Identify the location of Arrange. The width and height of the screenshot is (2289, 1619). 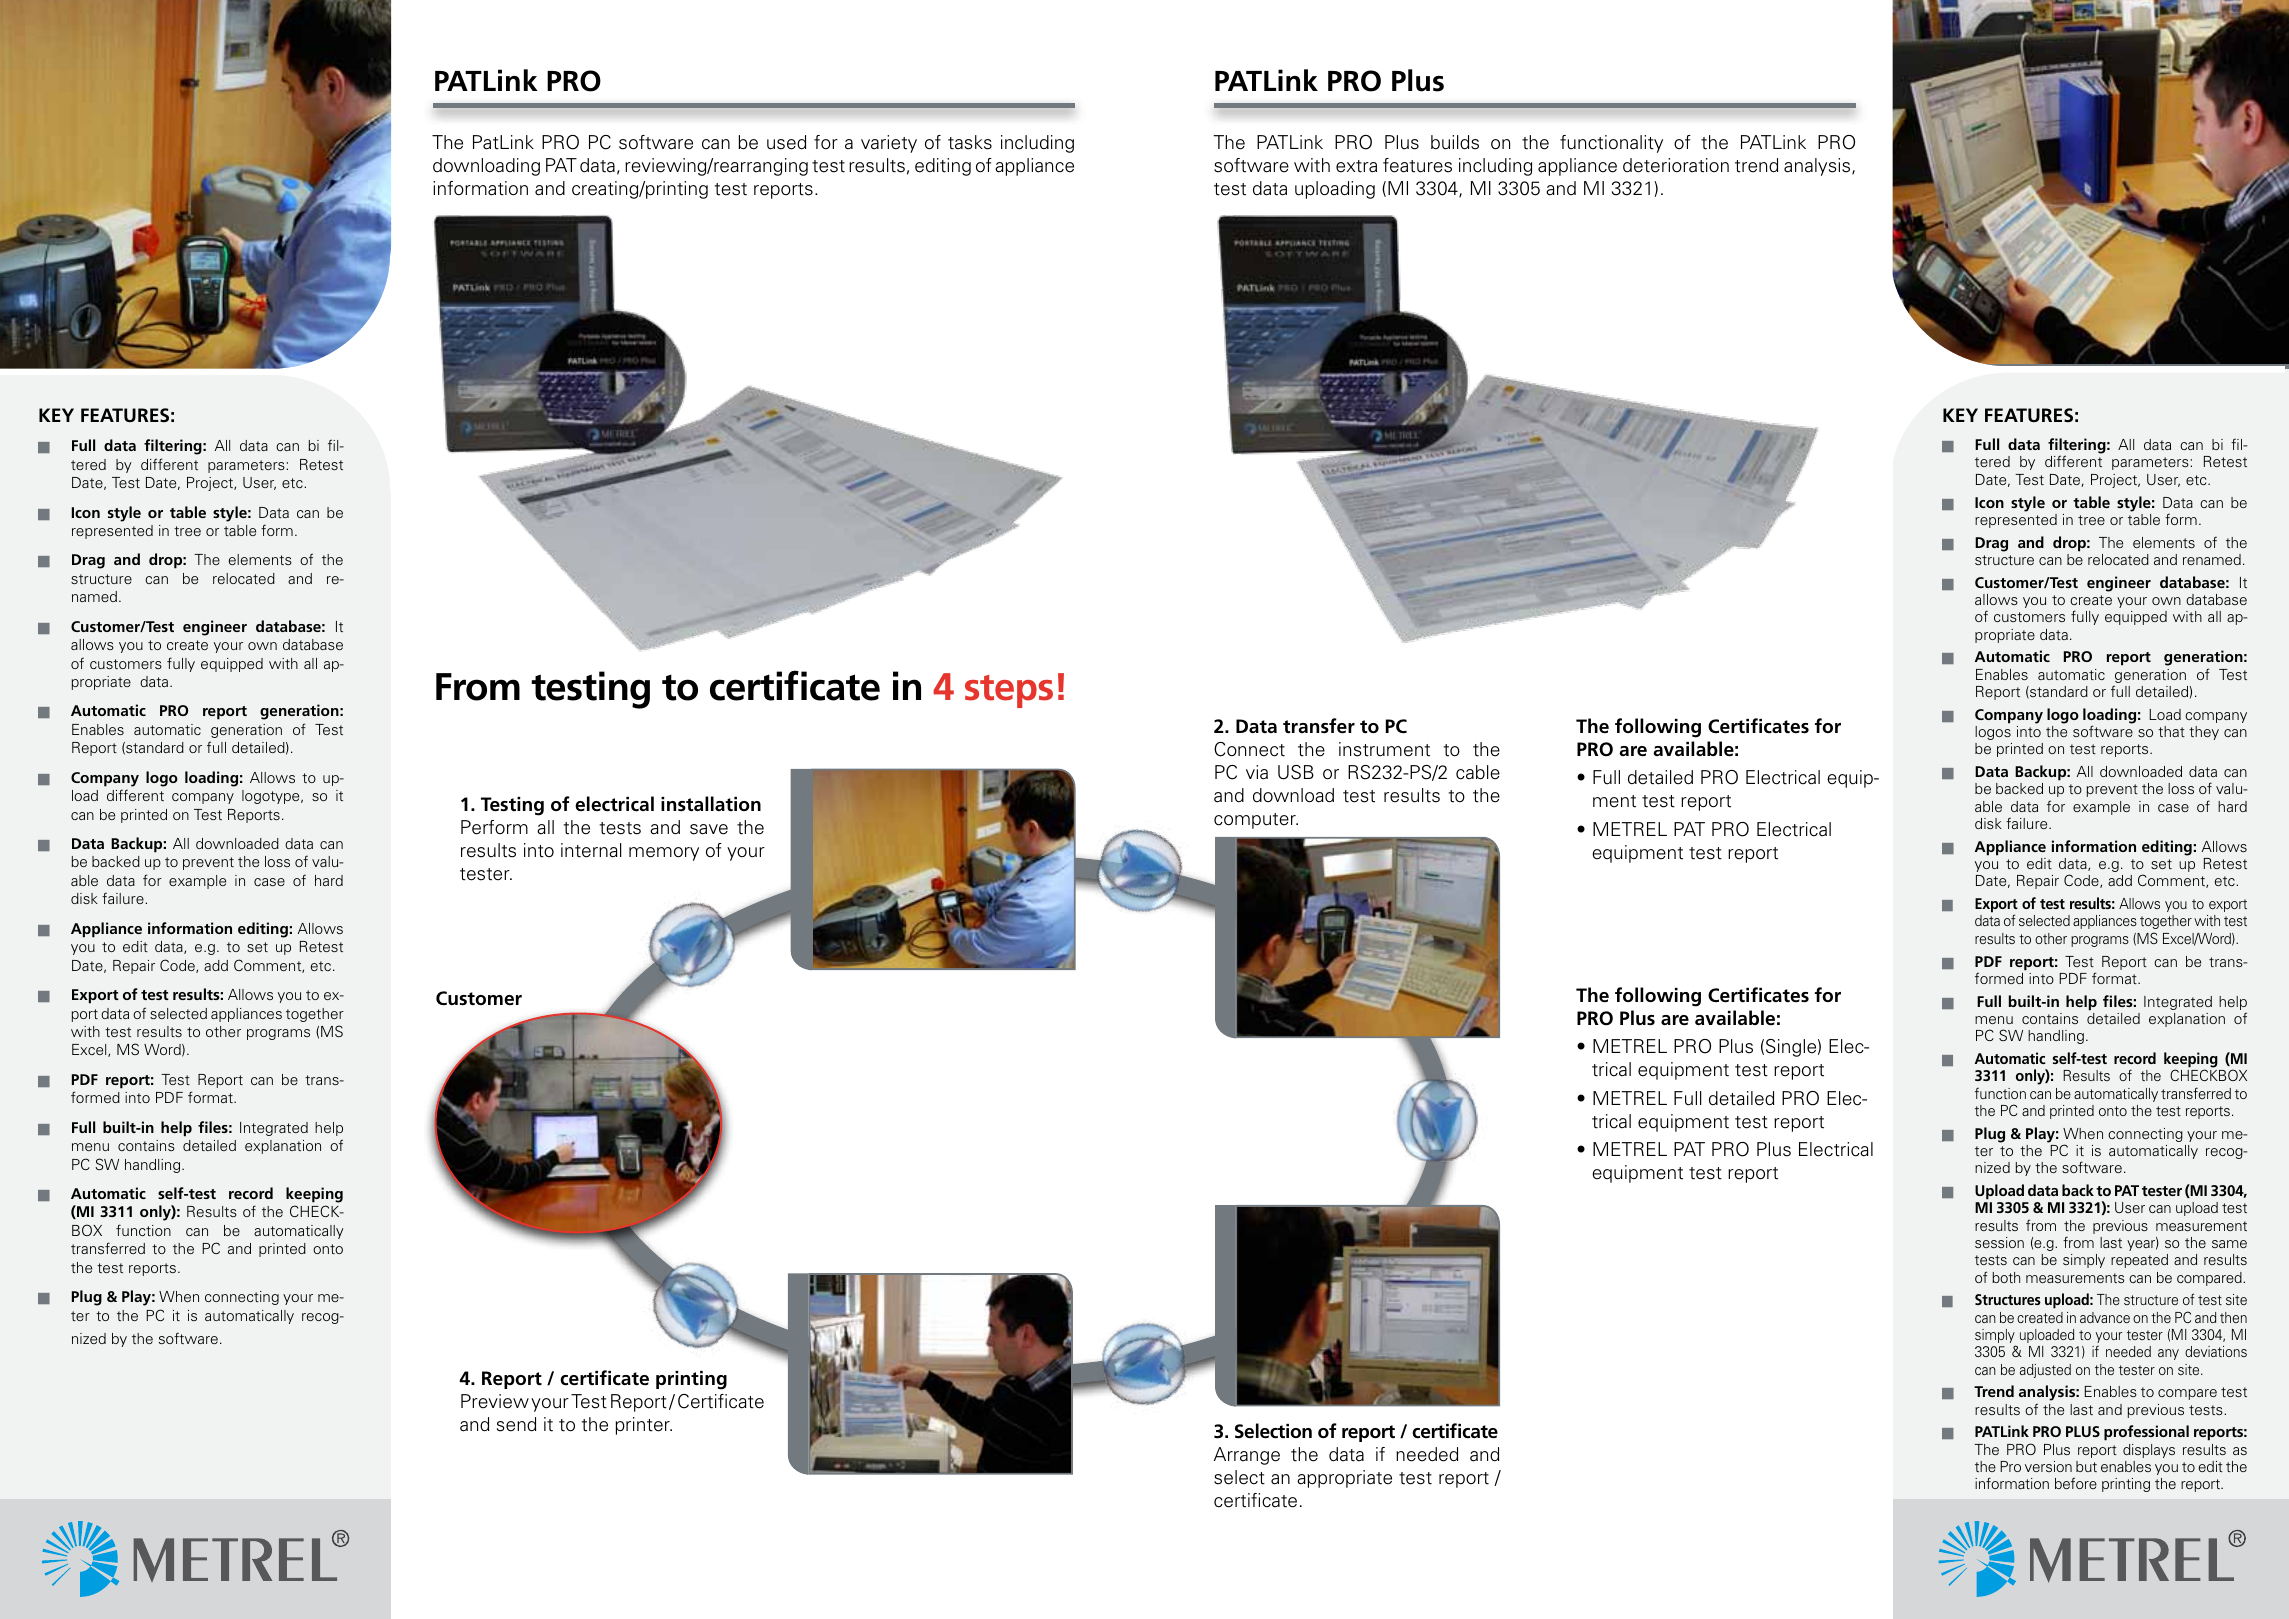
(1247, 1456).
